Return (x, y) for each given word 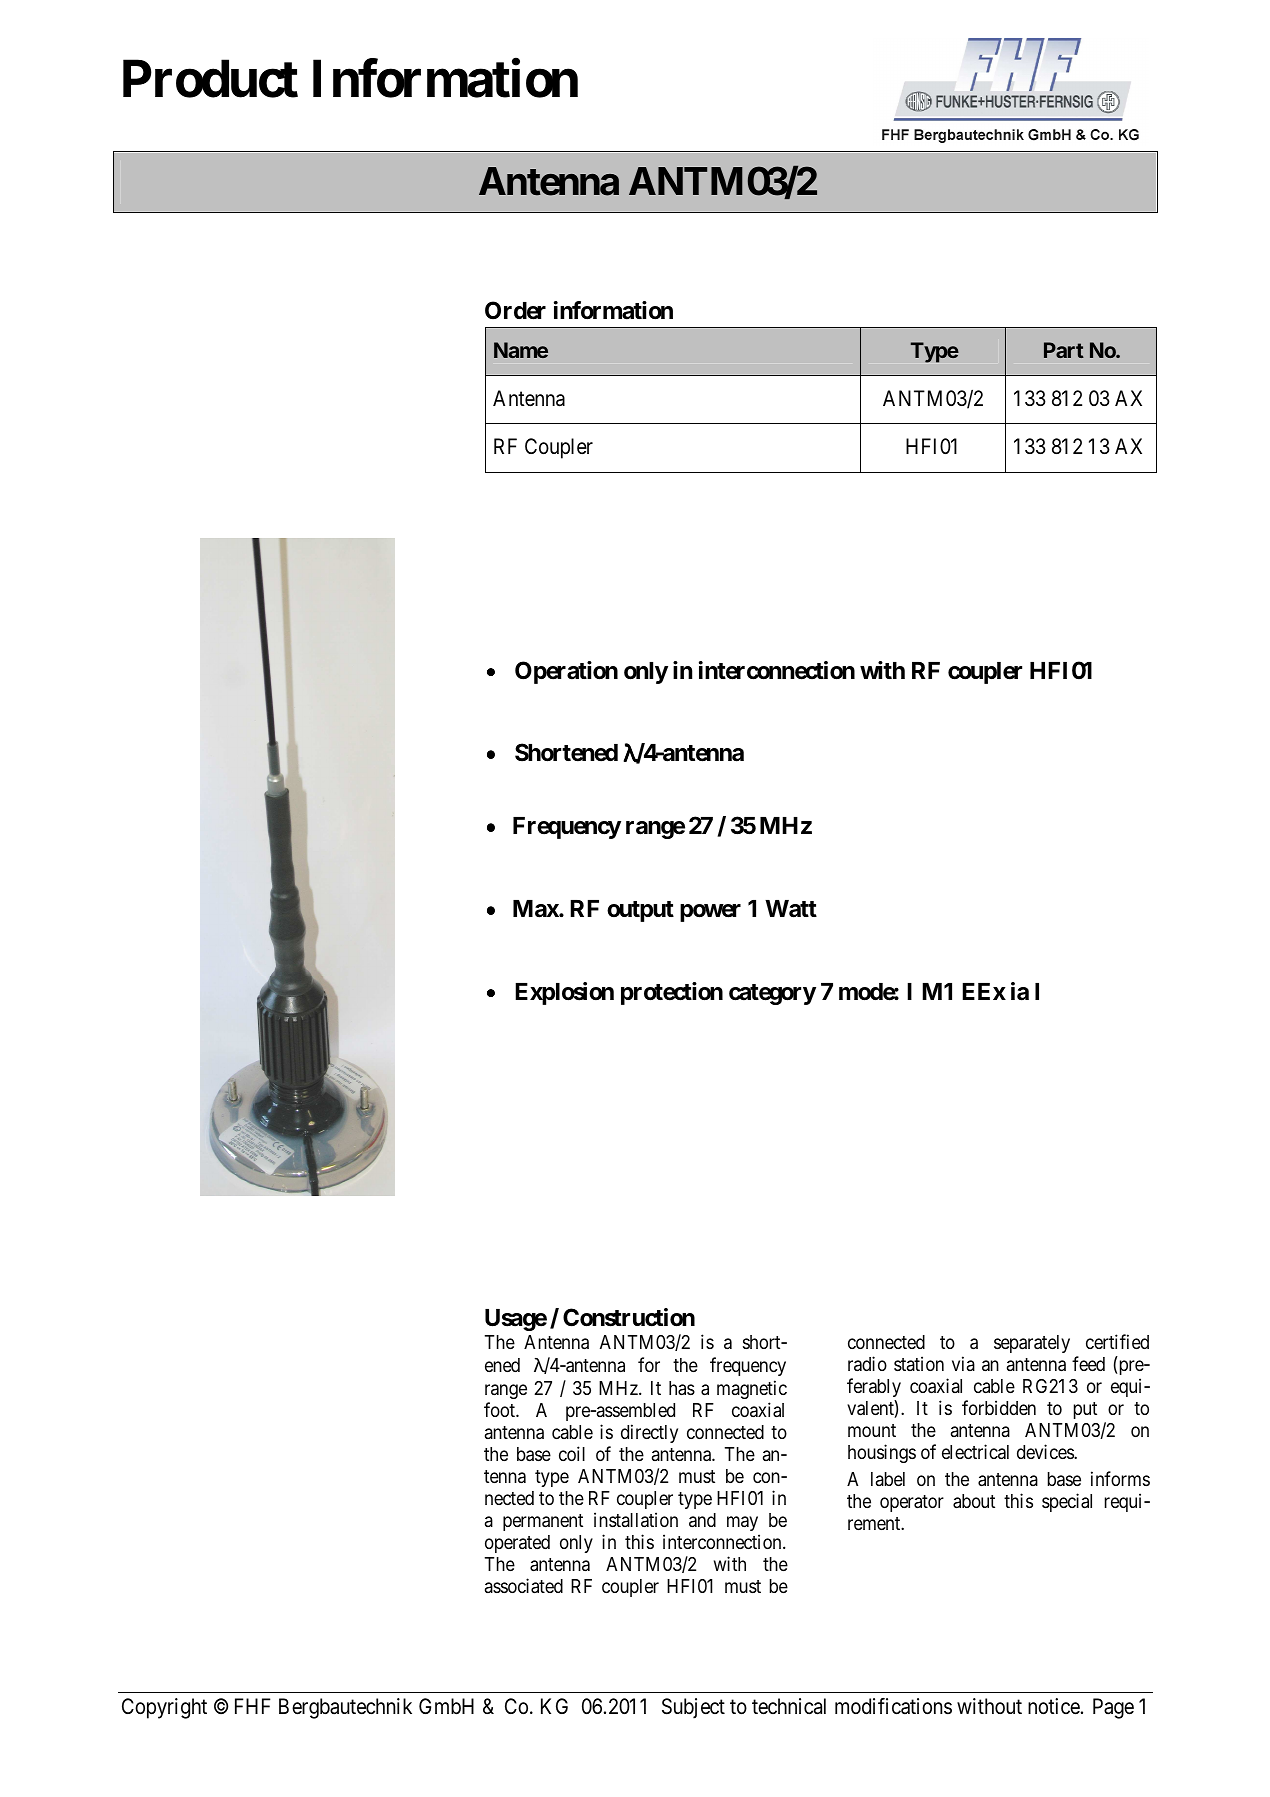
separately (1032, 1344)
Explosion (564, 993)
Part (1064, 350)
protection (672, 993)
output (640, 911)
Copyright (164, 1708)
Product (210, 79)
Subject (693, 1708)
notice (1054, 1706)
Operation (566, 672)
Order (515, 310)
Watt (791, 909)
